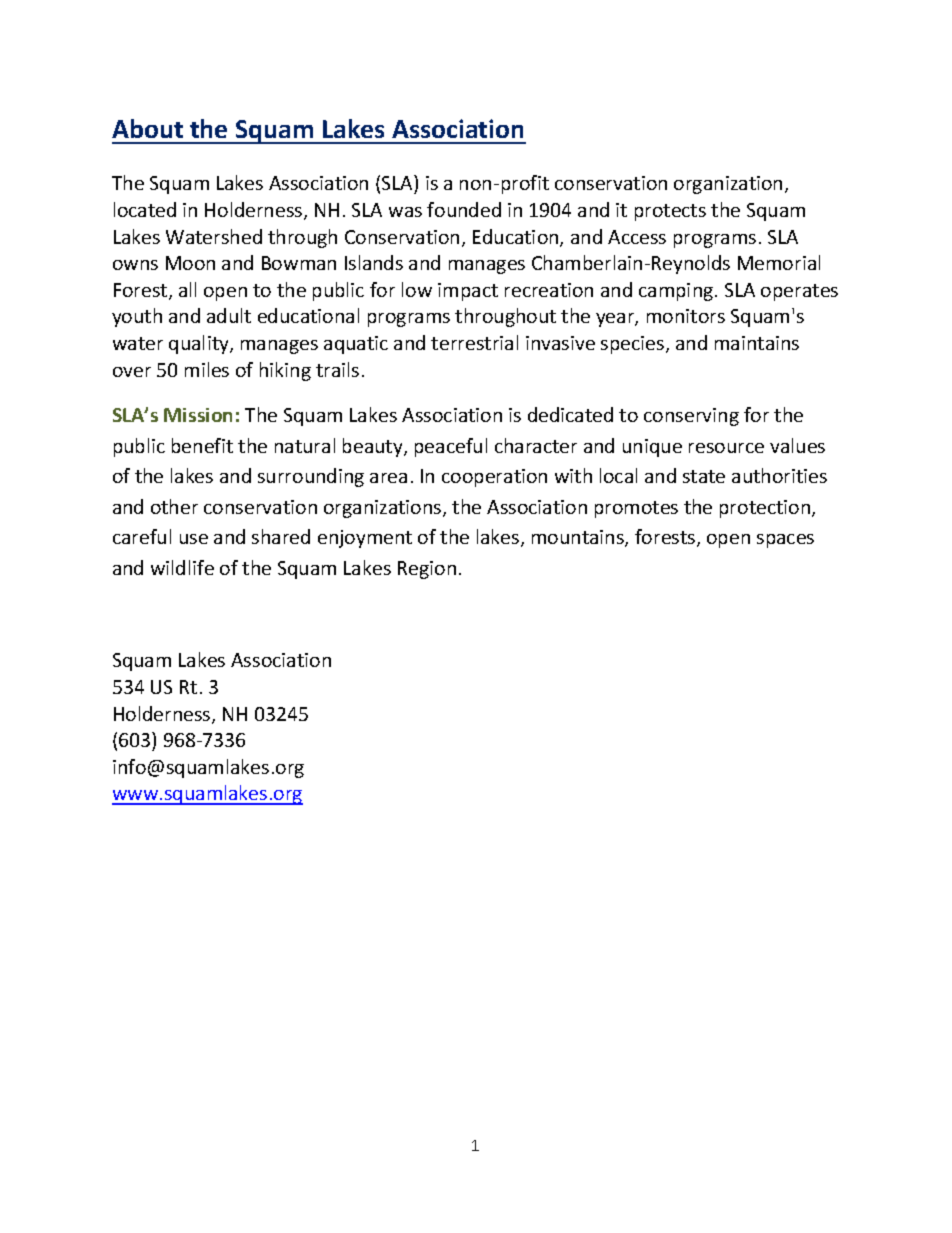  Describe the element at coordinates (670, 212) in the screenshot. I see `protects` at that location.
